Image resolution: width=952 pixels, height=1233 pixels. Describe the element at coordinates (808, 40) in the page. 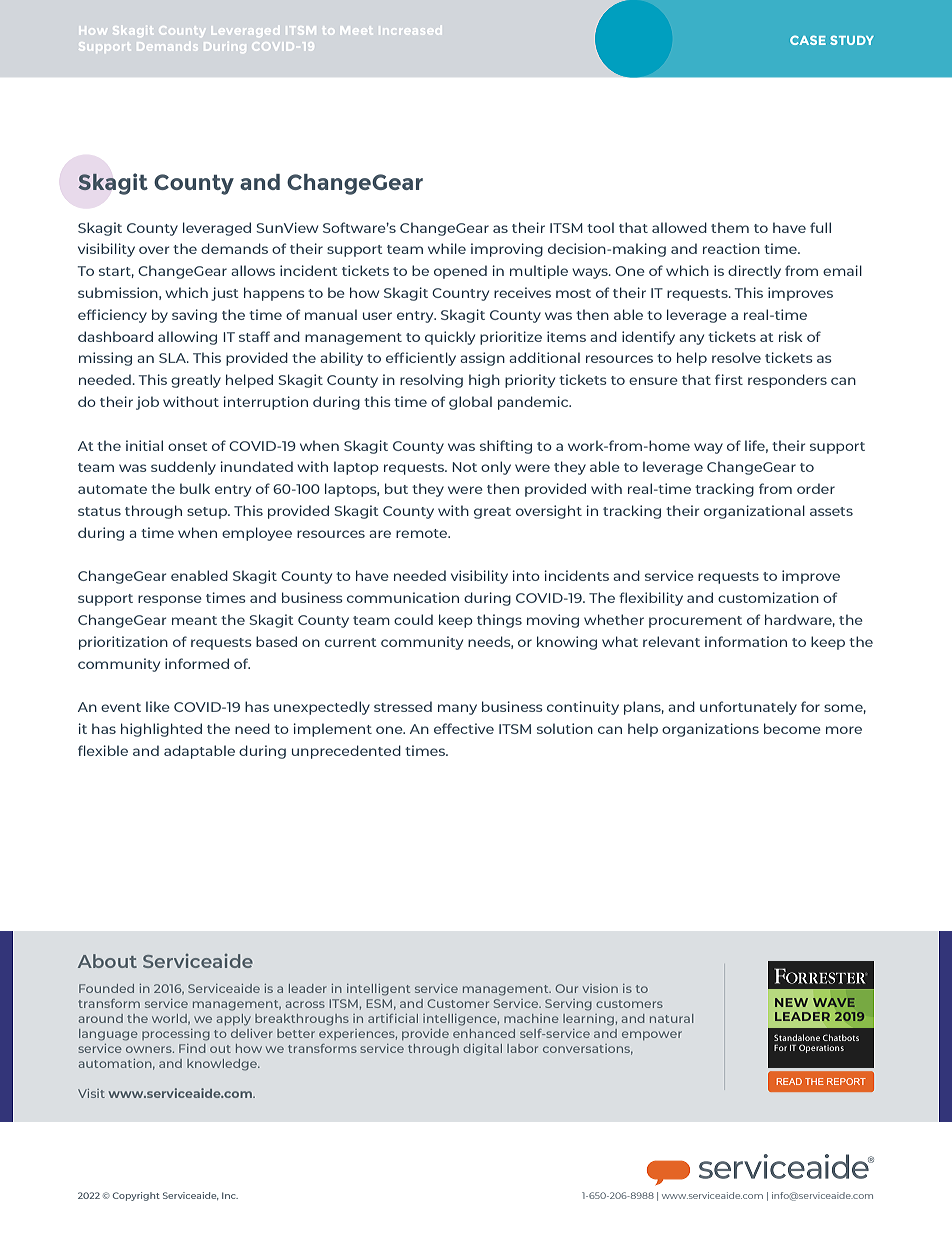

I see `CASE` at that location.
